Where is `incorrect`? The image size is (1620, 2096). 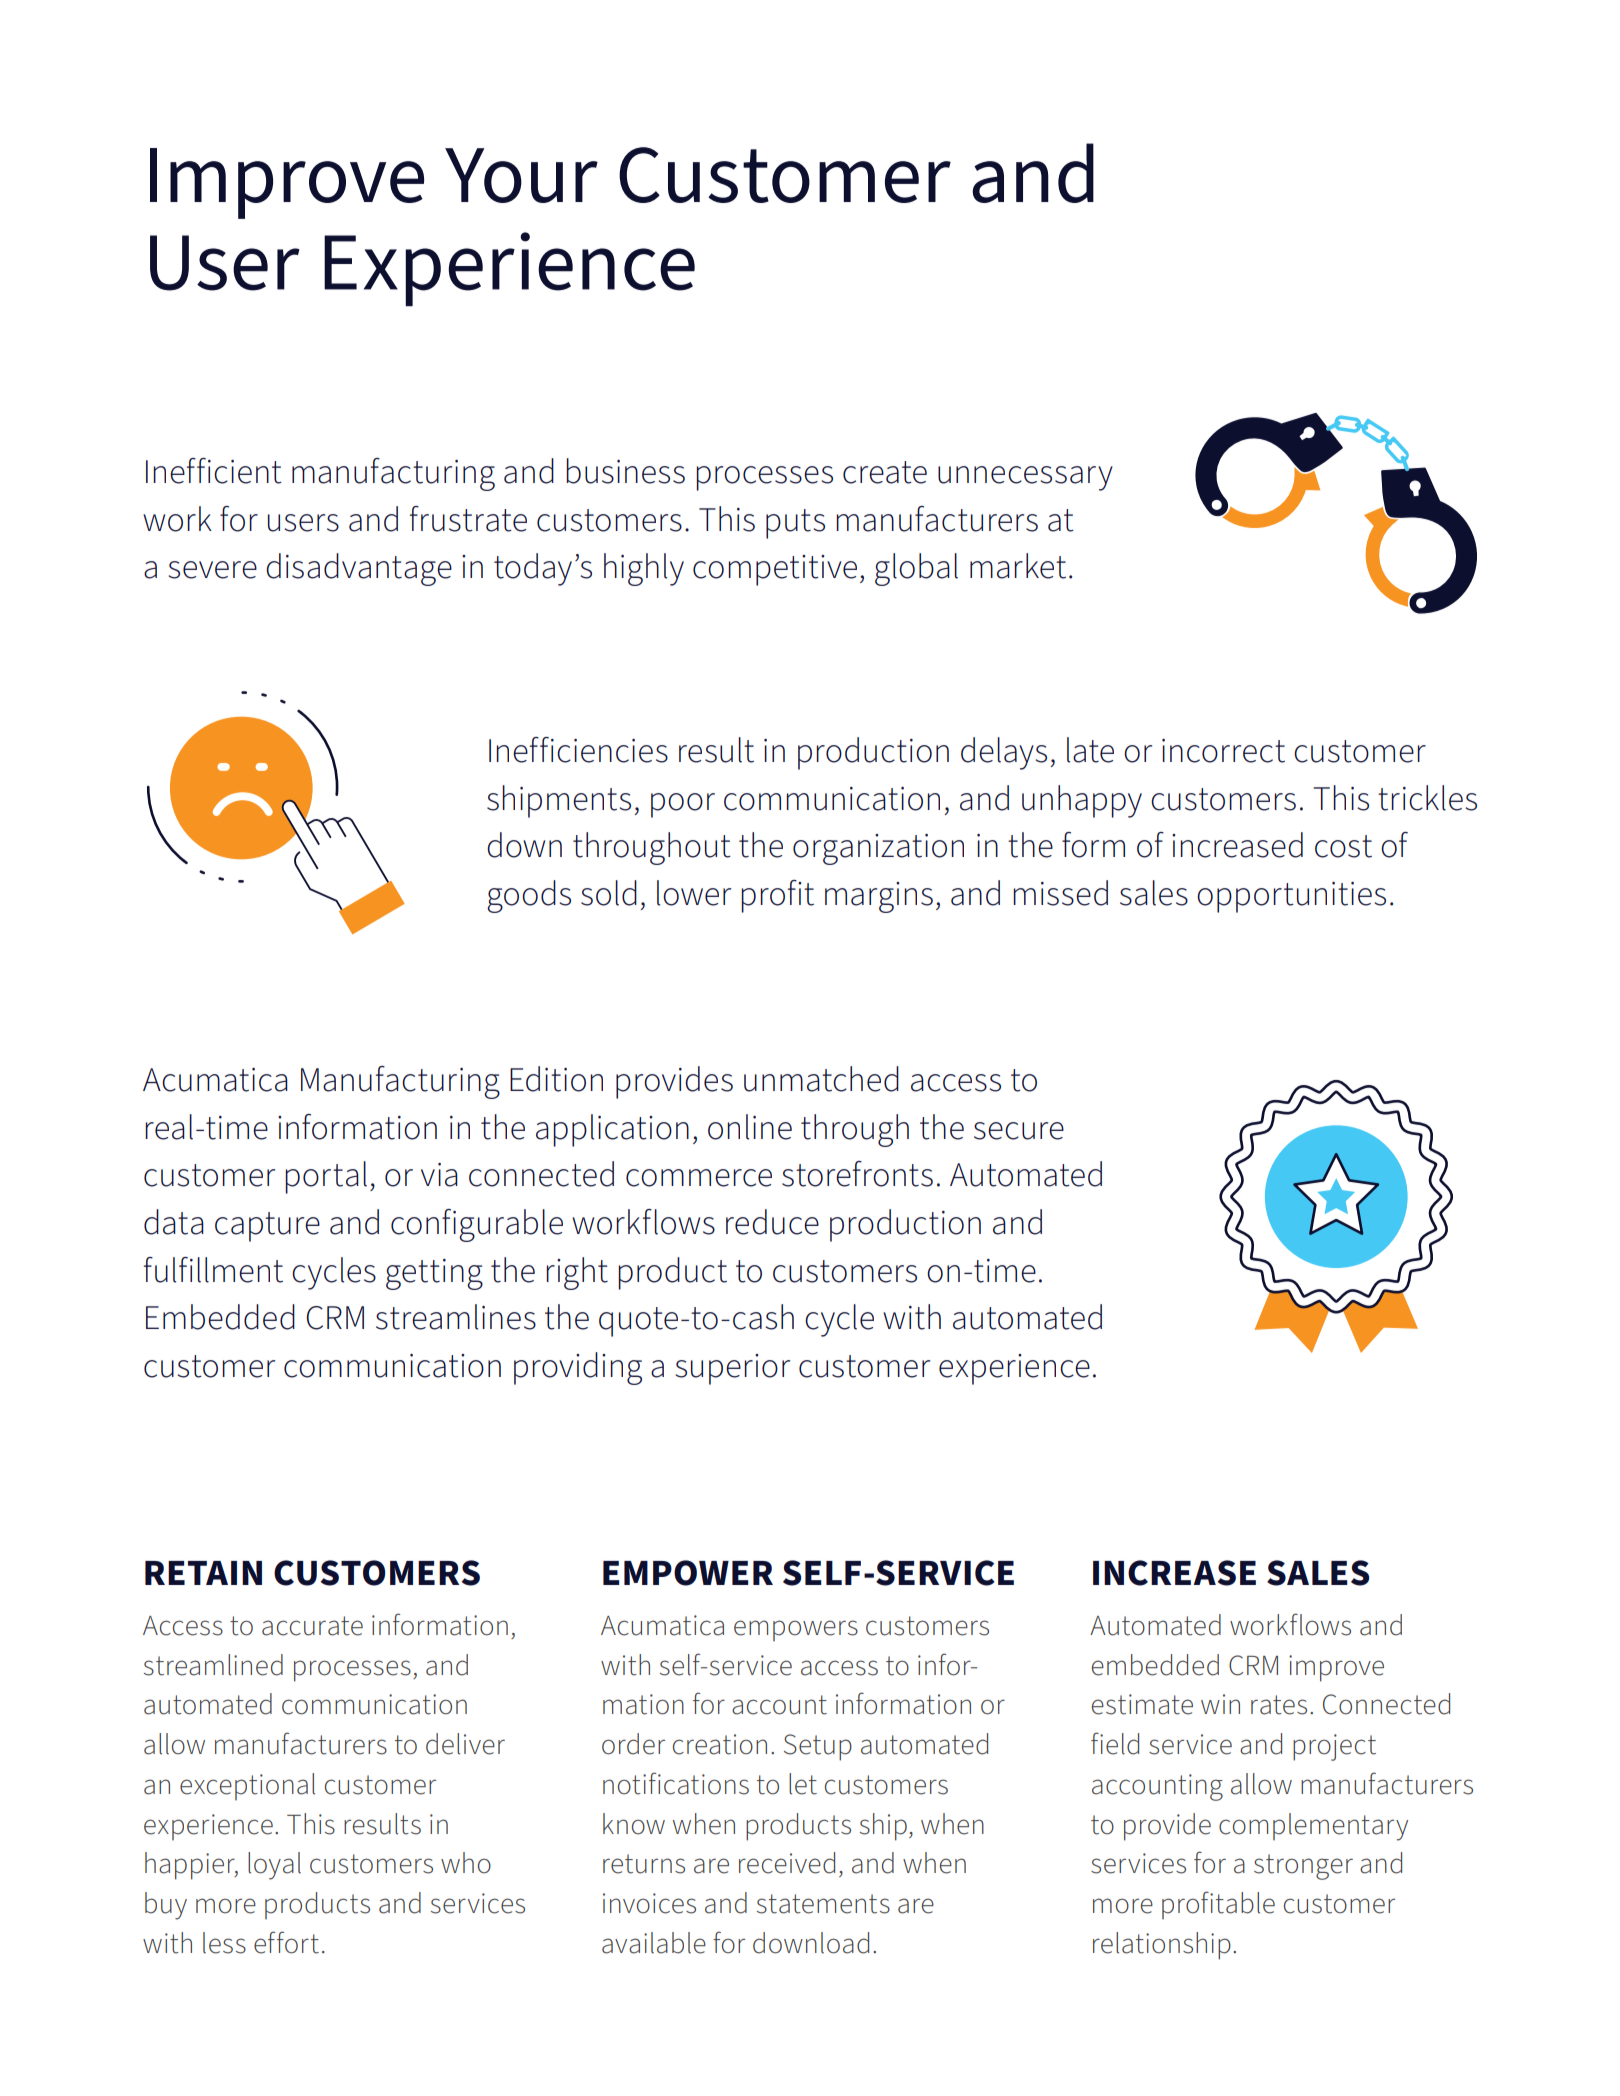
incorrect is located at coordinates (1223, 751).
